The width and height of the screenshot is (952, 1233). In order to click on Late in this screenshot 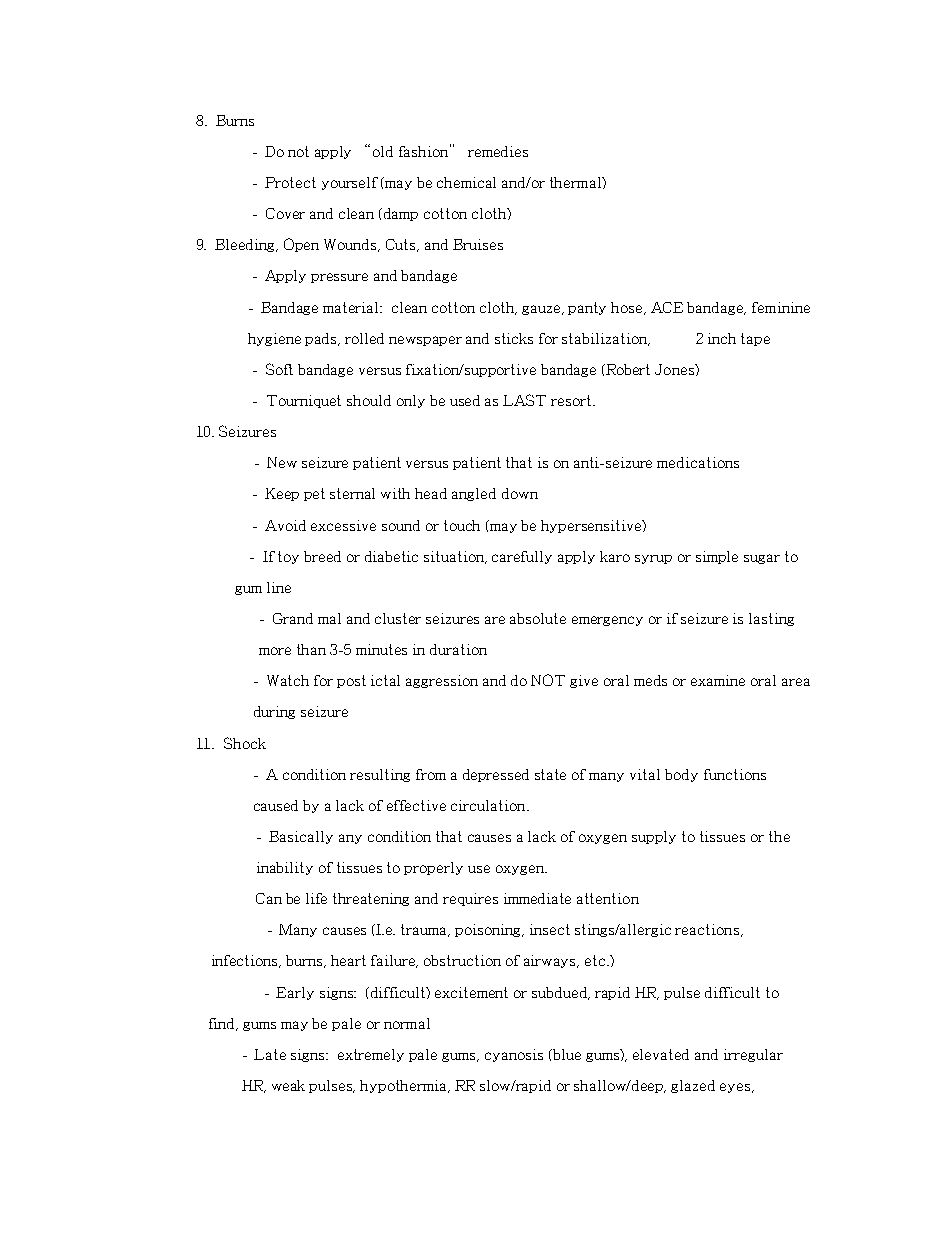, I will do `click(270, 1054)`.
